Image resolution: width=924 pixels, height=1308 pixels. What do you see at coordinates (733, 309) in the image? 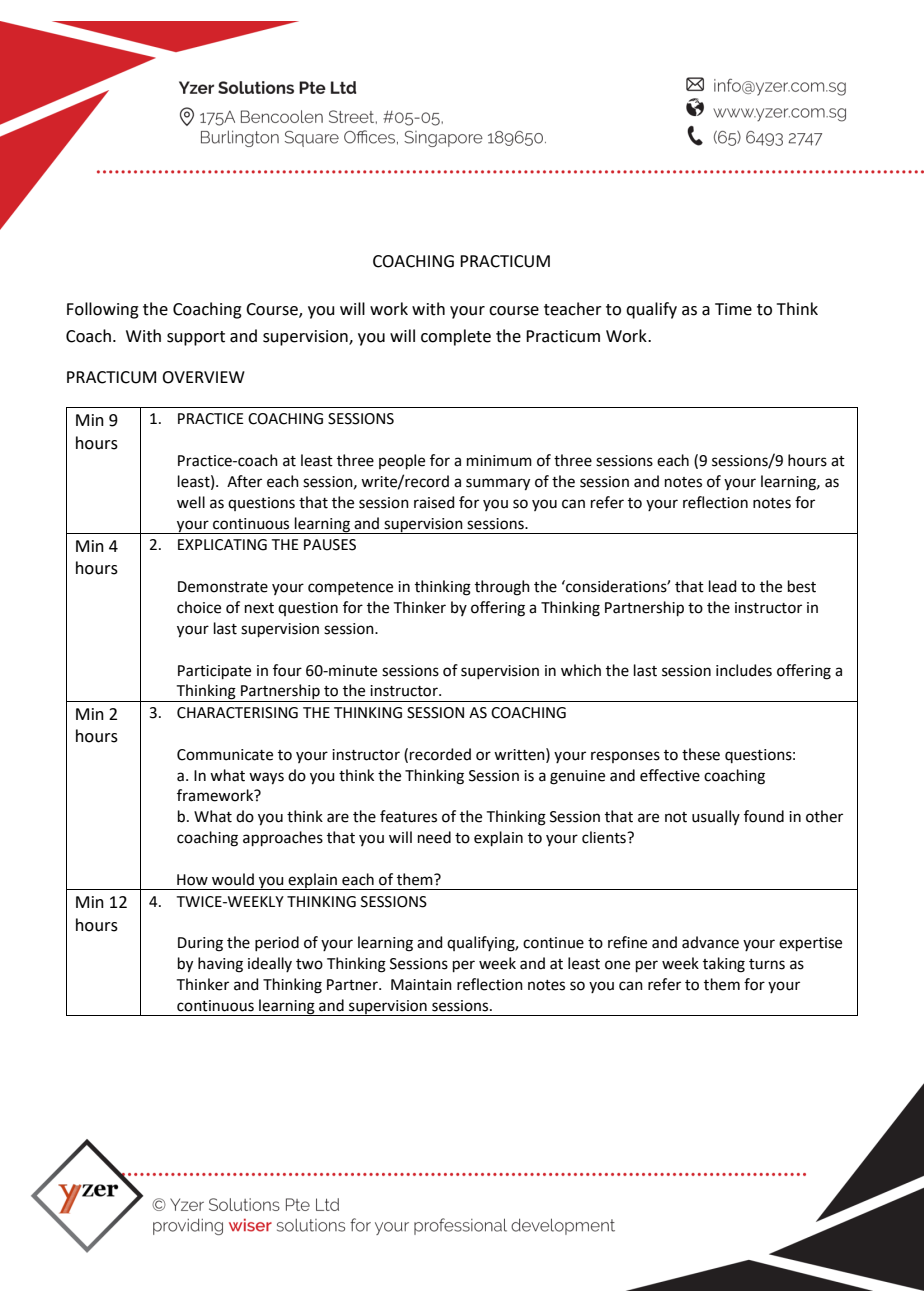
I see `Time` at bounding box center [733, 309].
